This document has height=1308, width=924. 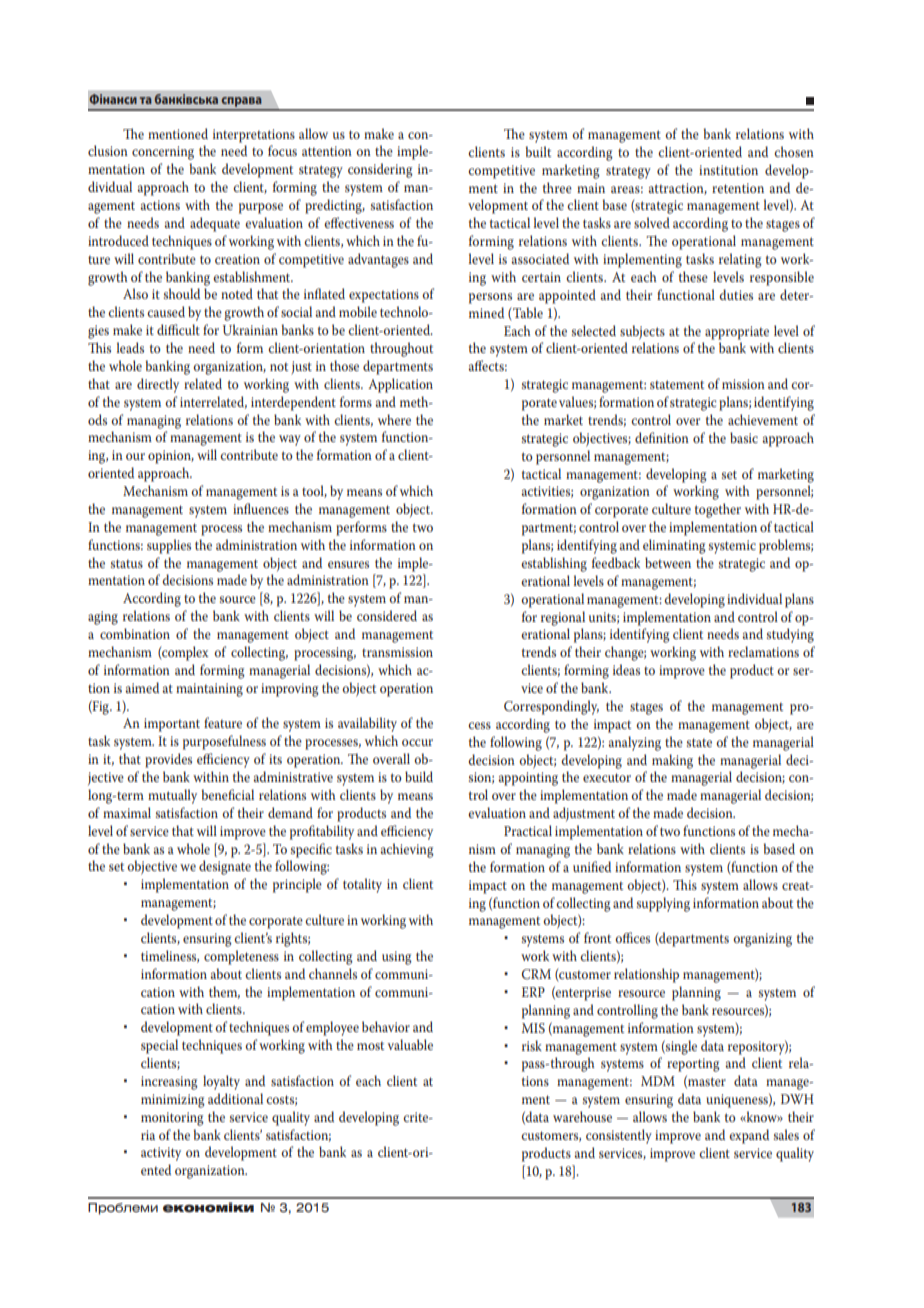 I want to click on influences, so click(x=261, y=508).
